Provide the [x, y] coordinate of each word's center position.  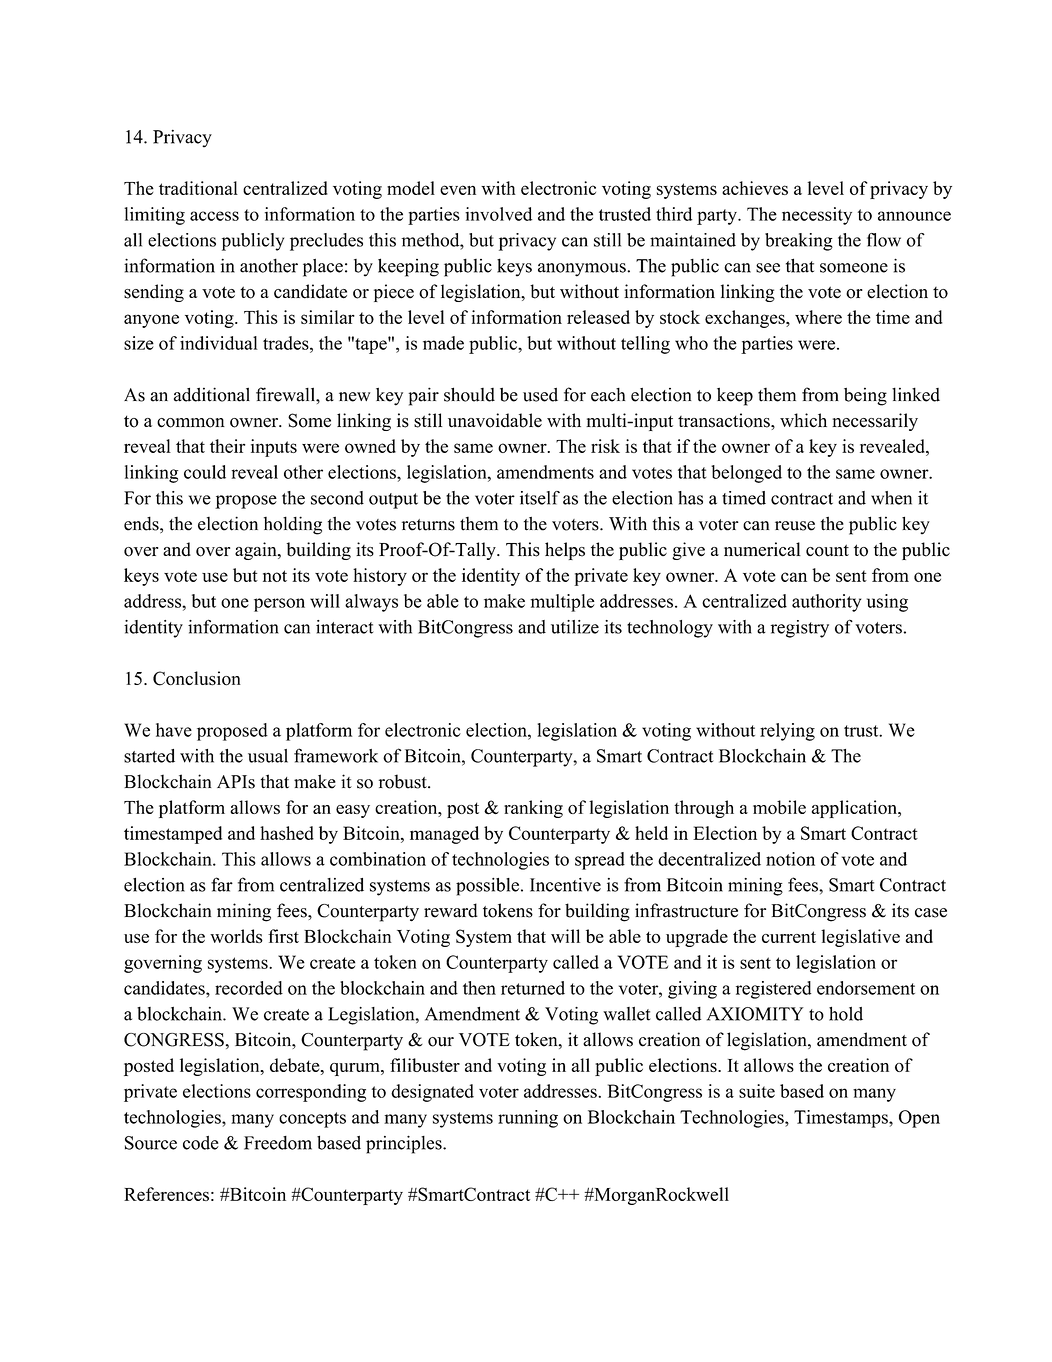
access [214, 216]
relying [787, 732]
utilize [575, 627]
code [201, 1143]
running [528, 1119]
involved [498, 214]
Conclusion [197, 678]
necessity [817, 216]
